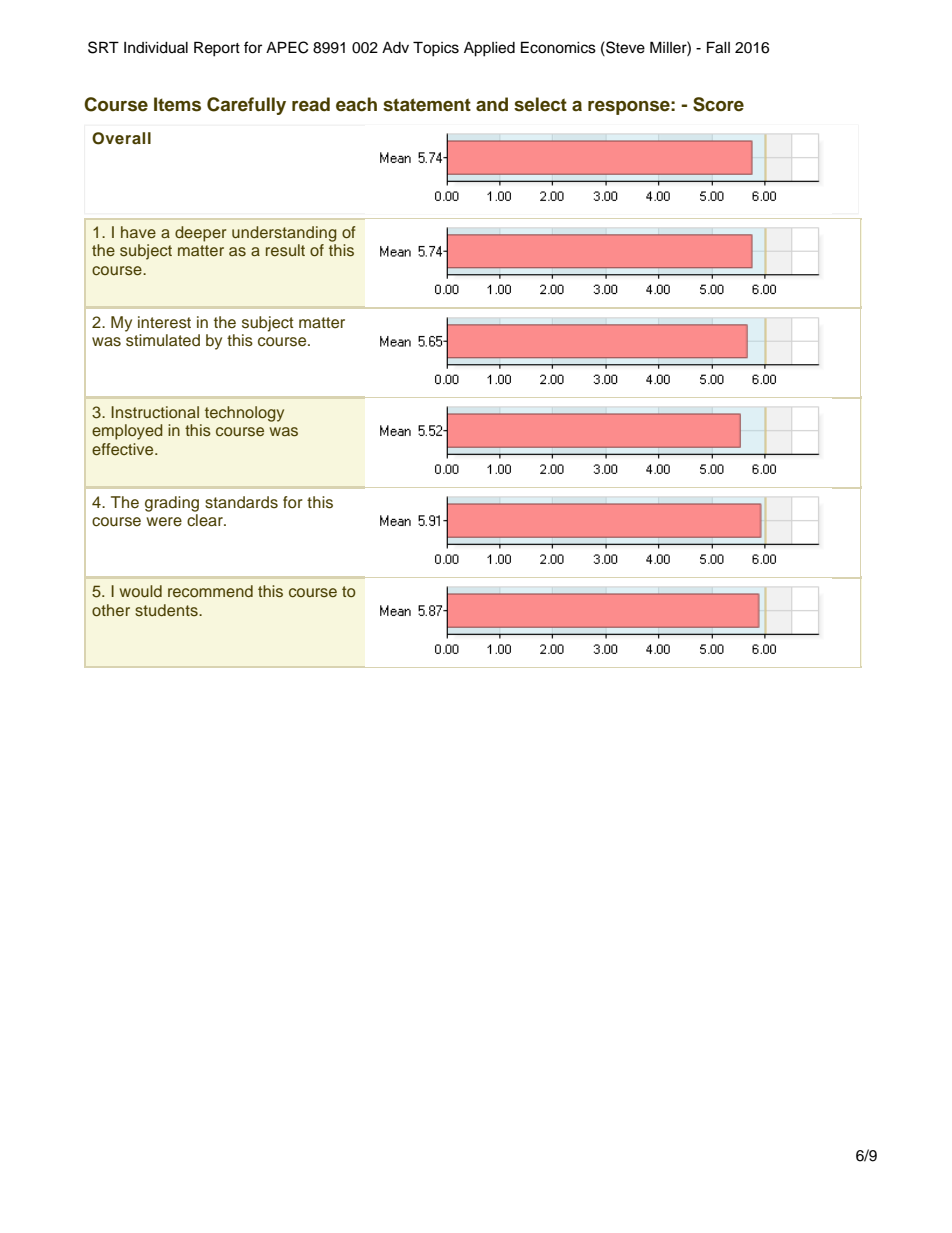 This screenshot has height=1233, width=952. What do you see at coordinates (141, 591) in the screenshot?
I see `would` at bounding box center [141, 591].
